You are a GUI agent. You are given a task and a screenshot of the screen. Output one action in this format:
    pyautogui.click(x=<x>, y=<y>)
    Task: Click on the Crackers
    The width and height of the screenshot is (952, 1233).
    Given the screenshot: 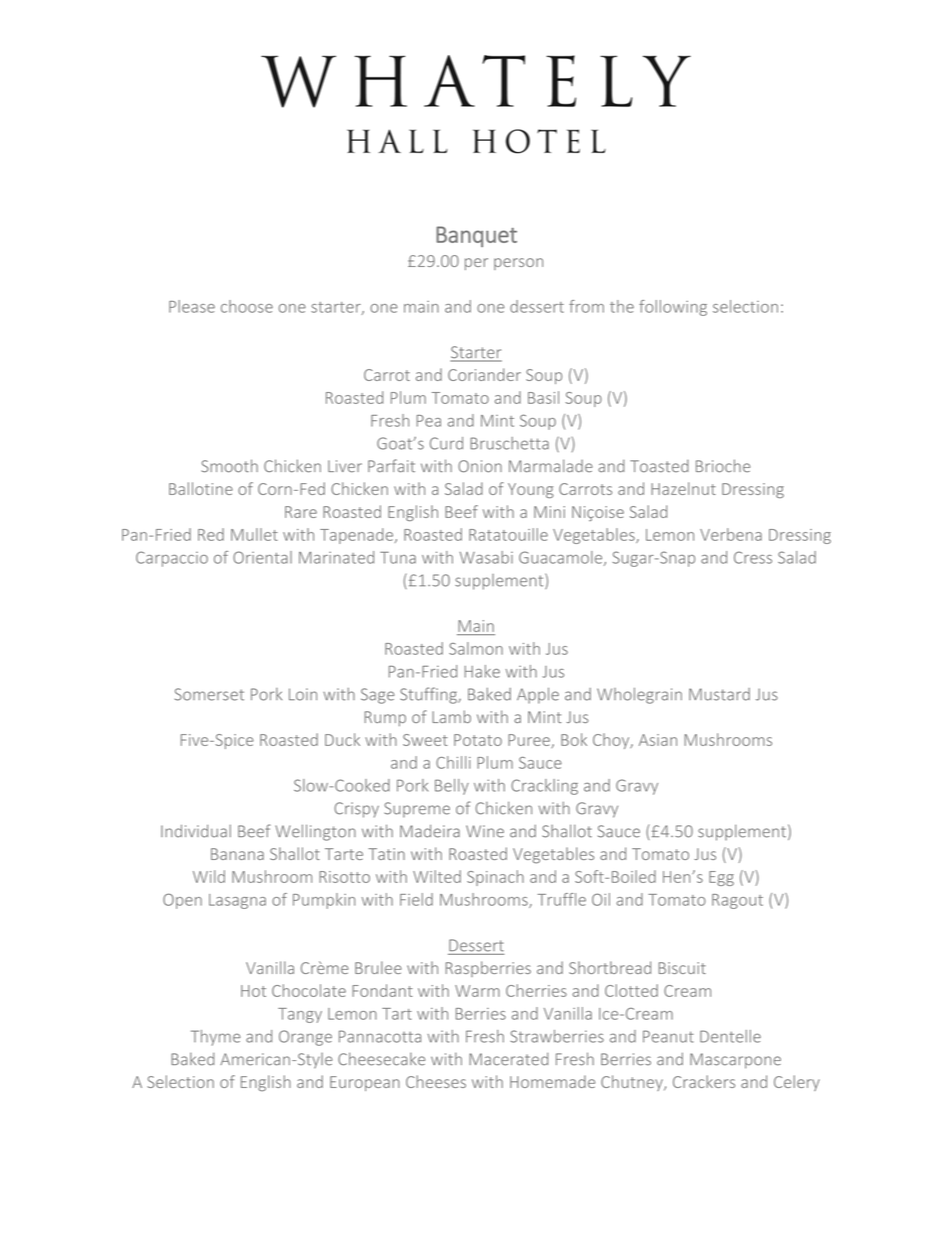 What is the action you would take?
    pyautogui.click(x=704, y=1081)
